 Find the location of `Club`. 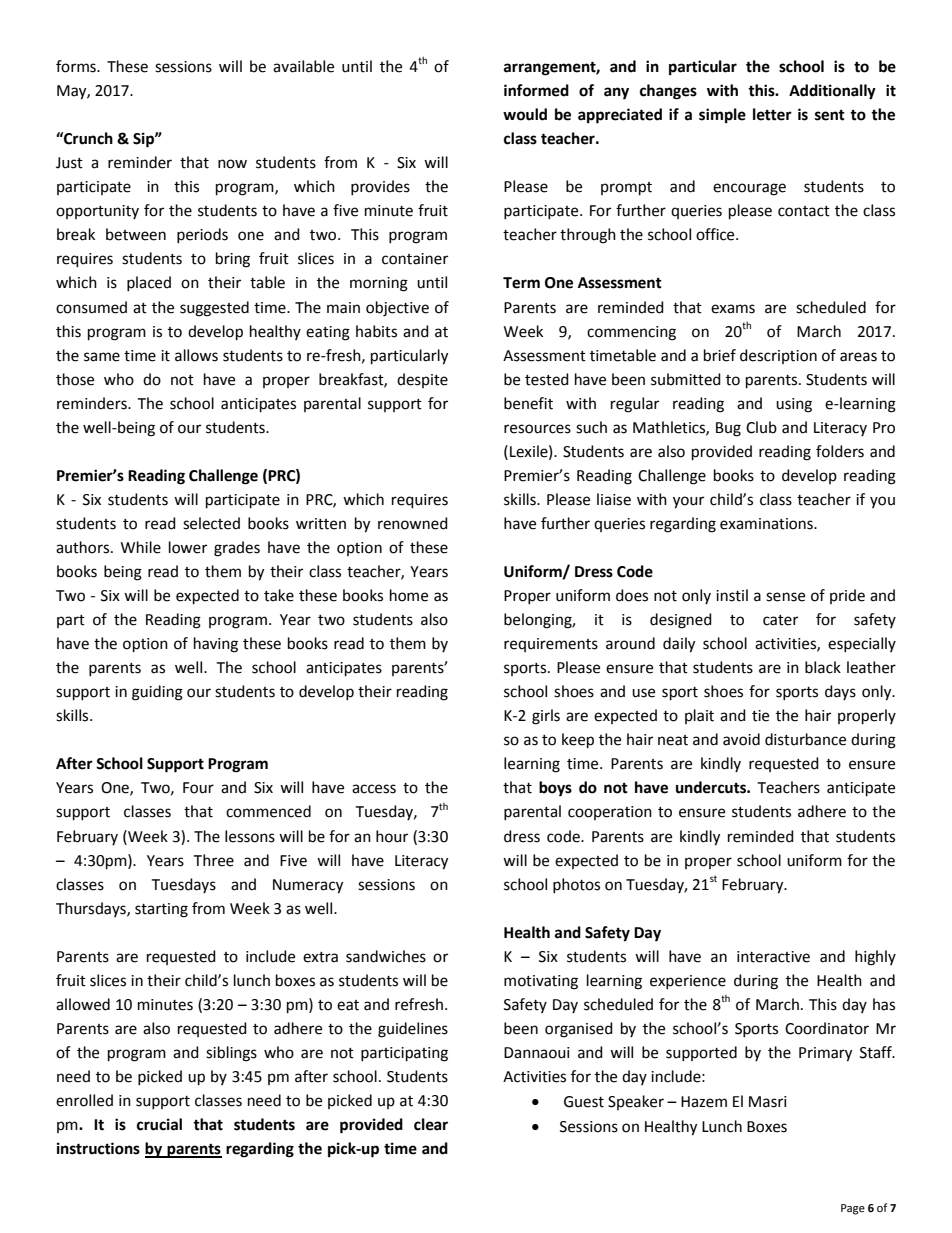

Club is located at coordinates (761, 427).
